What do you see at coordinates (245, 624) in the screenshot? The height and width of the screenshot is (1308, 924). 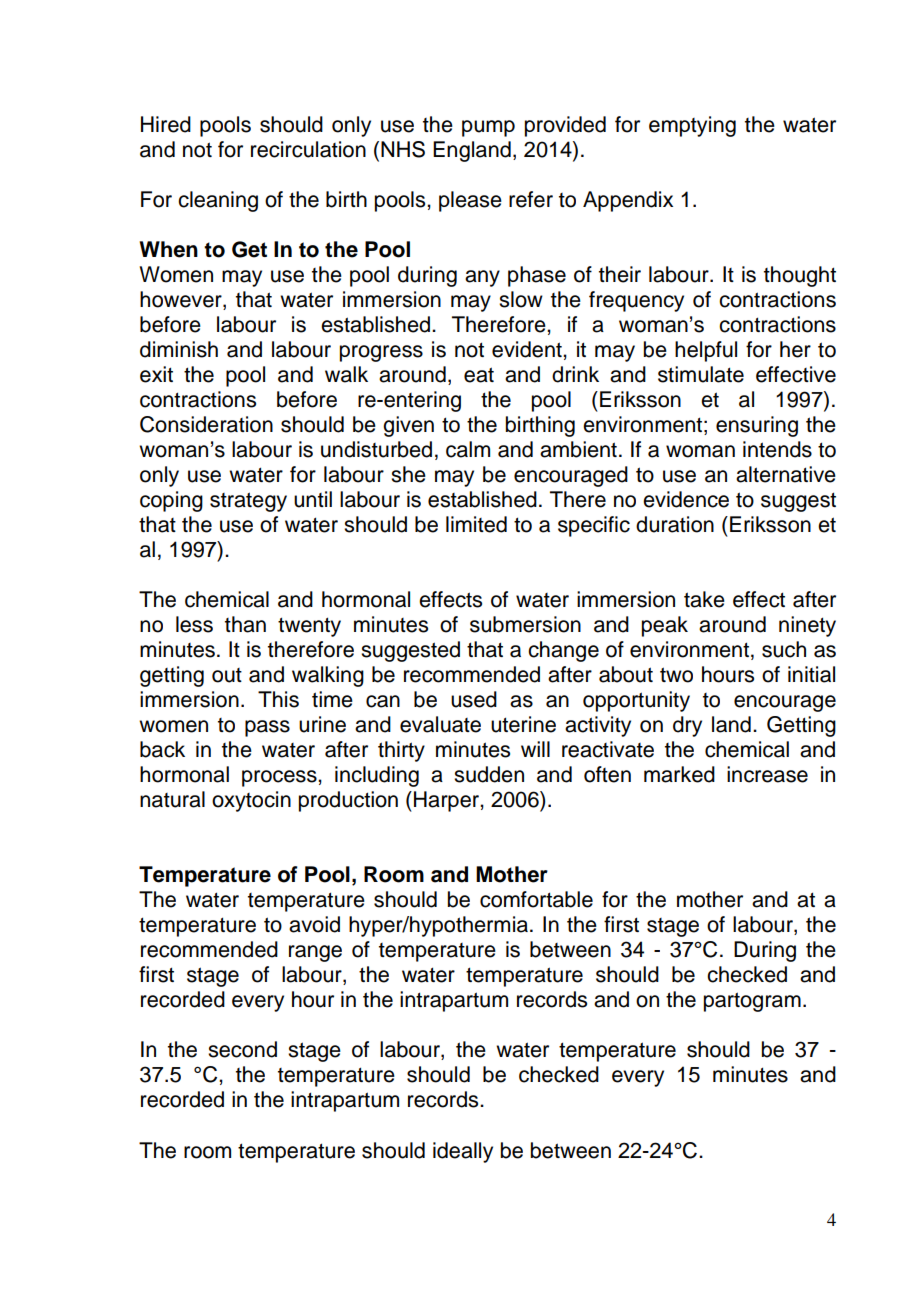 I see `than` at bounding box center [245, 624].
